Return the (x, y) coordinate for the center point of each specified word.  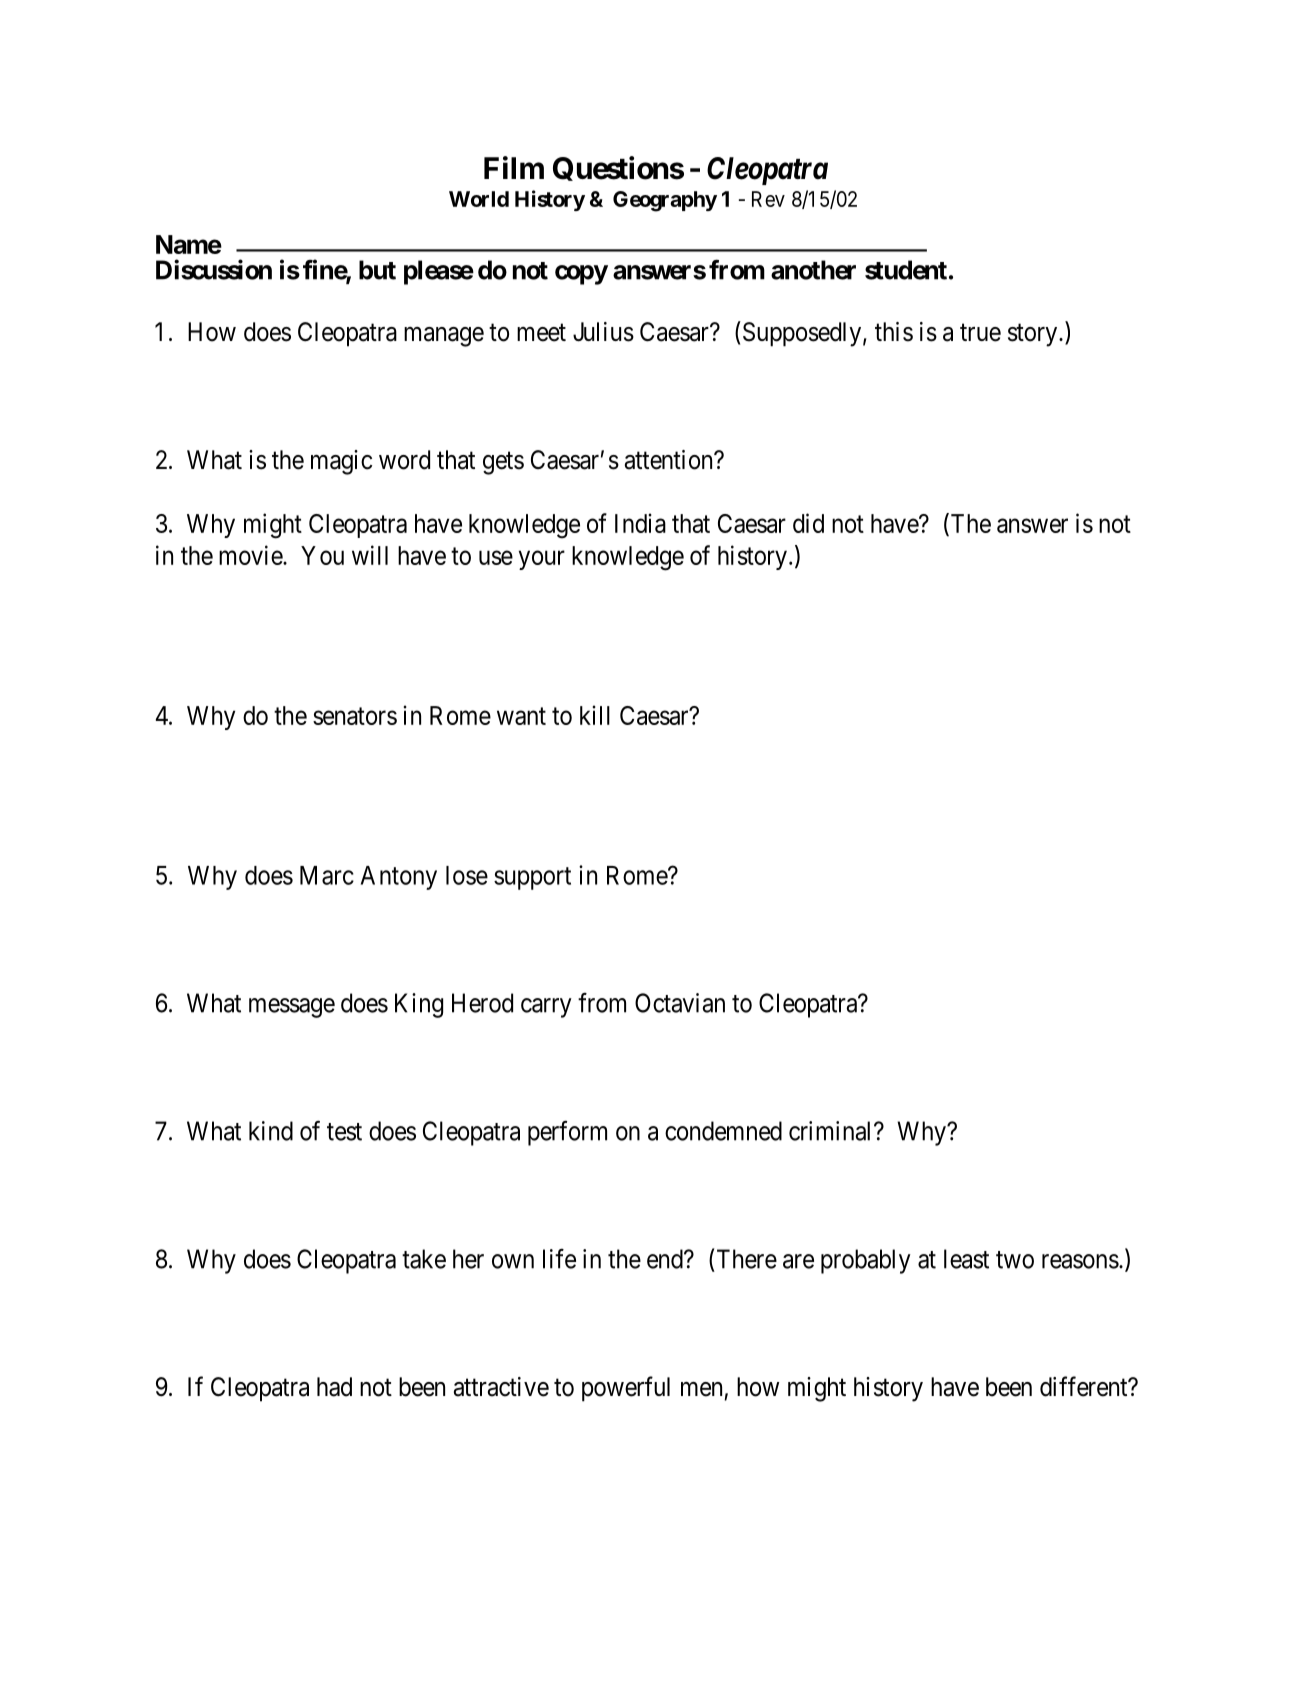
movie (251, 555)
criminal (832, 1131)
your (542, 560)
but (377, 270)
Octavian (680, 1003)
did (808, 523)
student (906, 270)
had (334, 1387)
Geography (665, 201)
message (292, 1008)
